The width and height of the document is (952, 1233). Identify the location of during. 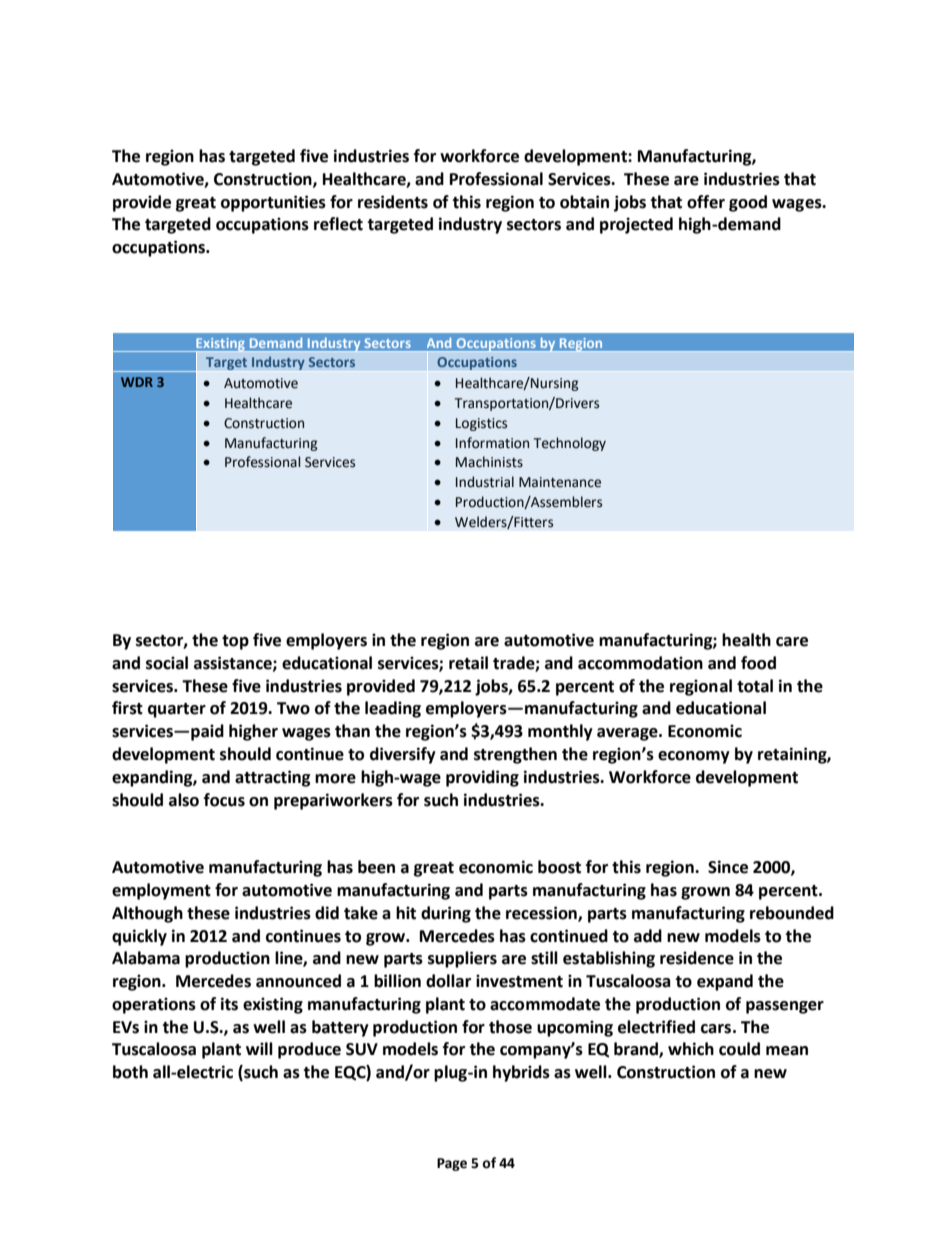
(446, 914).
